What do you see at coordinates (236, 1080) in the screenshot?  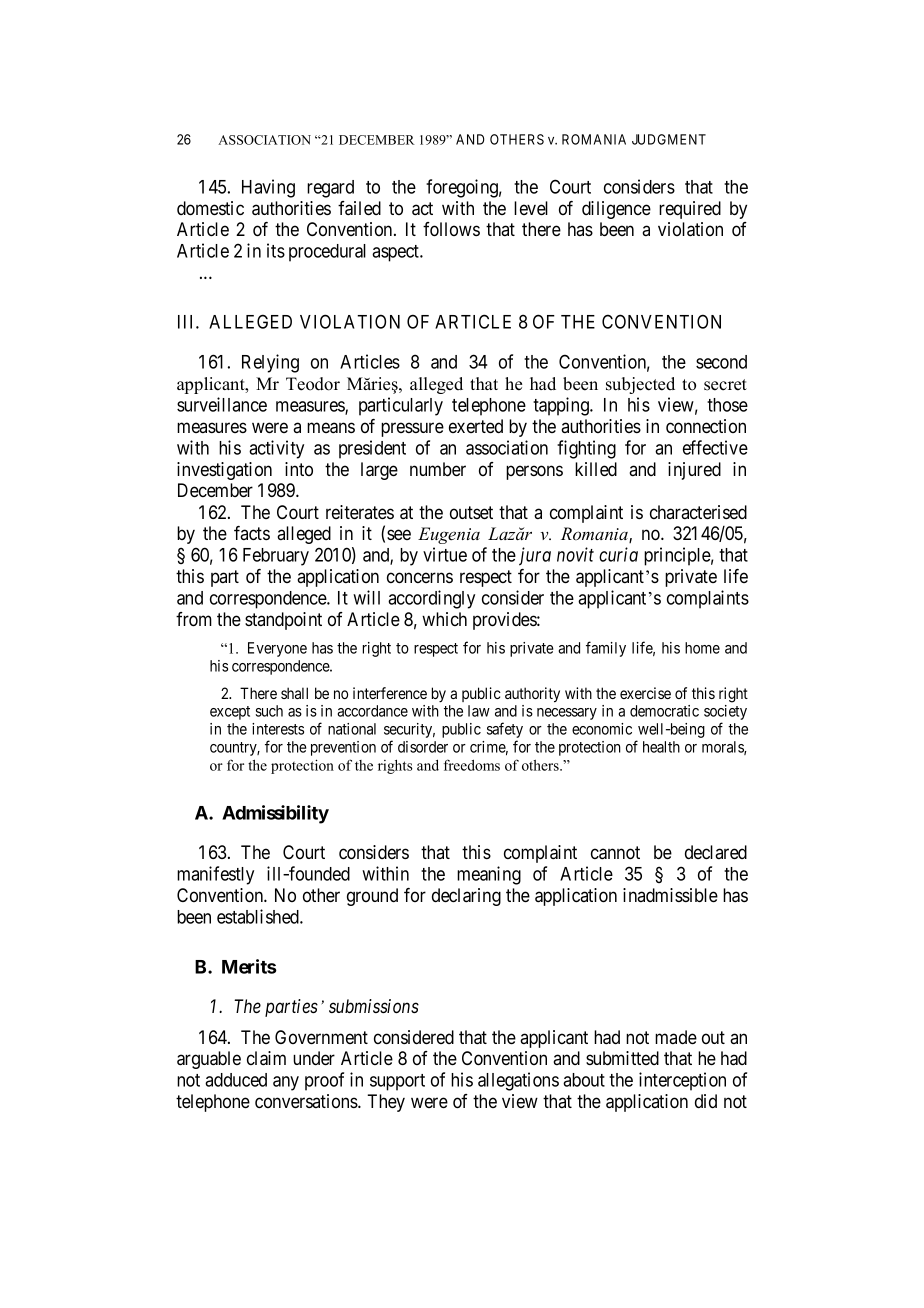 I see `adduced` at bounding box center [236, 1080].
